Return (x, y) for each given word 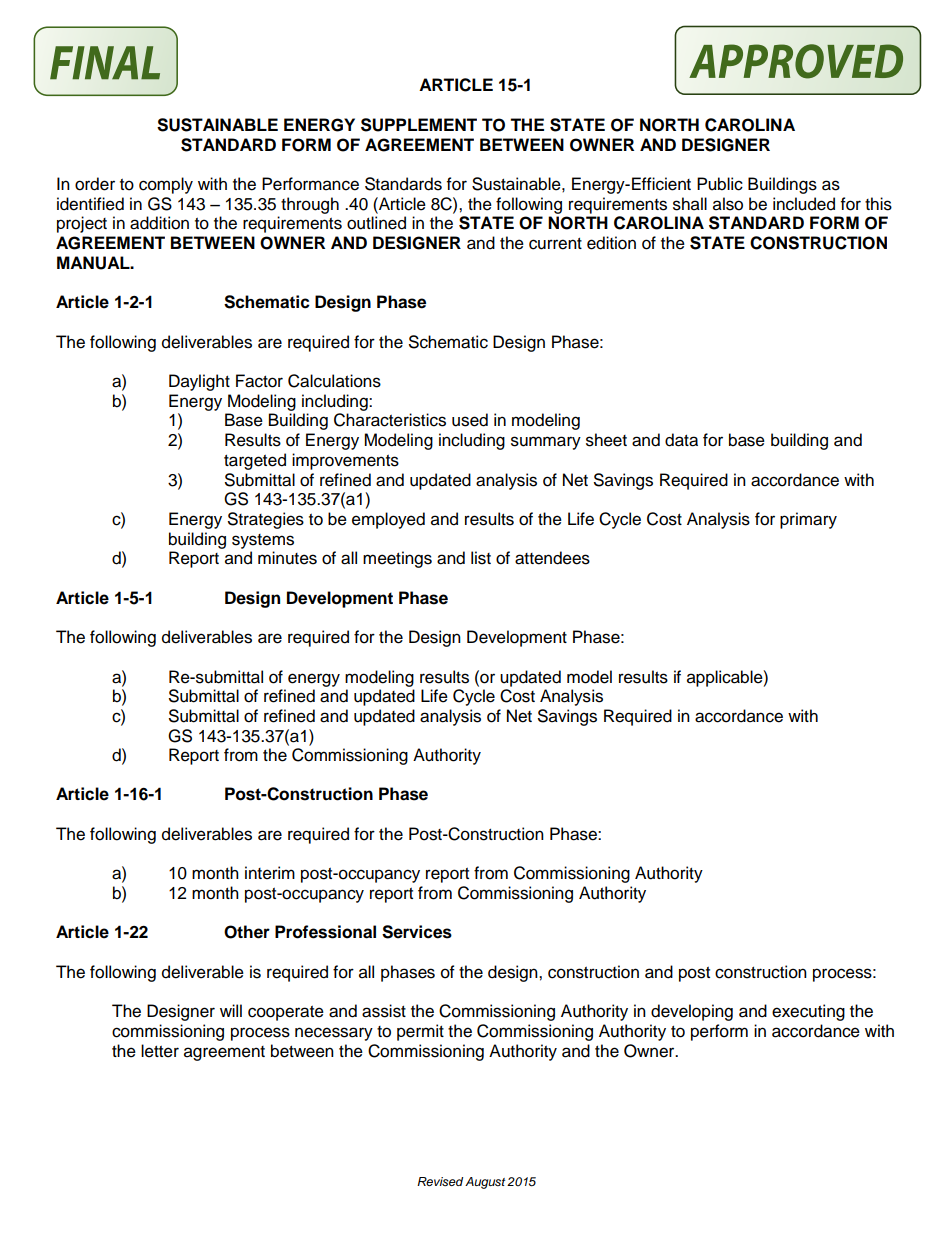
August (485, 1183)
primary (808, 520)
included (804, 204)
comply (166, 185)
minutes (287, 558)
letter (160, 1051)
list (481, 558)
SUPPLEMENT (419, 125)
